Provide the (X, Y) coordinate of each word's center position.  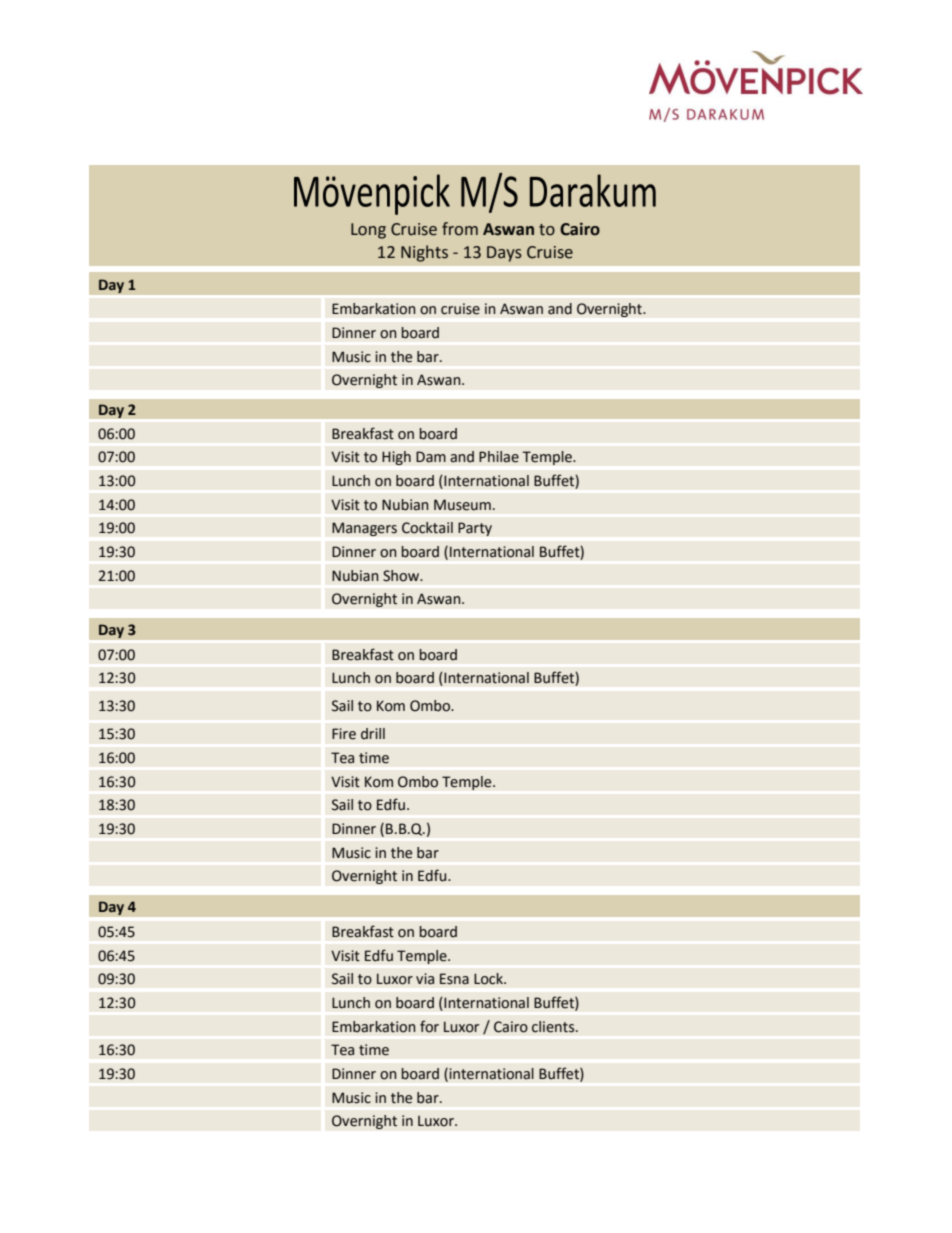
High (396, 458)
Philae (499, 457)
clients (554, 1027)
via (425, 979)
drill (373, 733)
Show (402, 576)
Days (504, 254)
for (429, 1026)
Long (368, 231)
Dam (431, 457)
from (460, 229)
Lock (489, 979)
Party (475, 529)
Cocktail (427, 528)
